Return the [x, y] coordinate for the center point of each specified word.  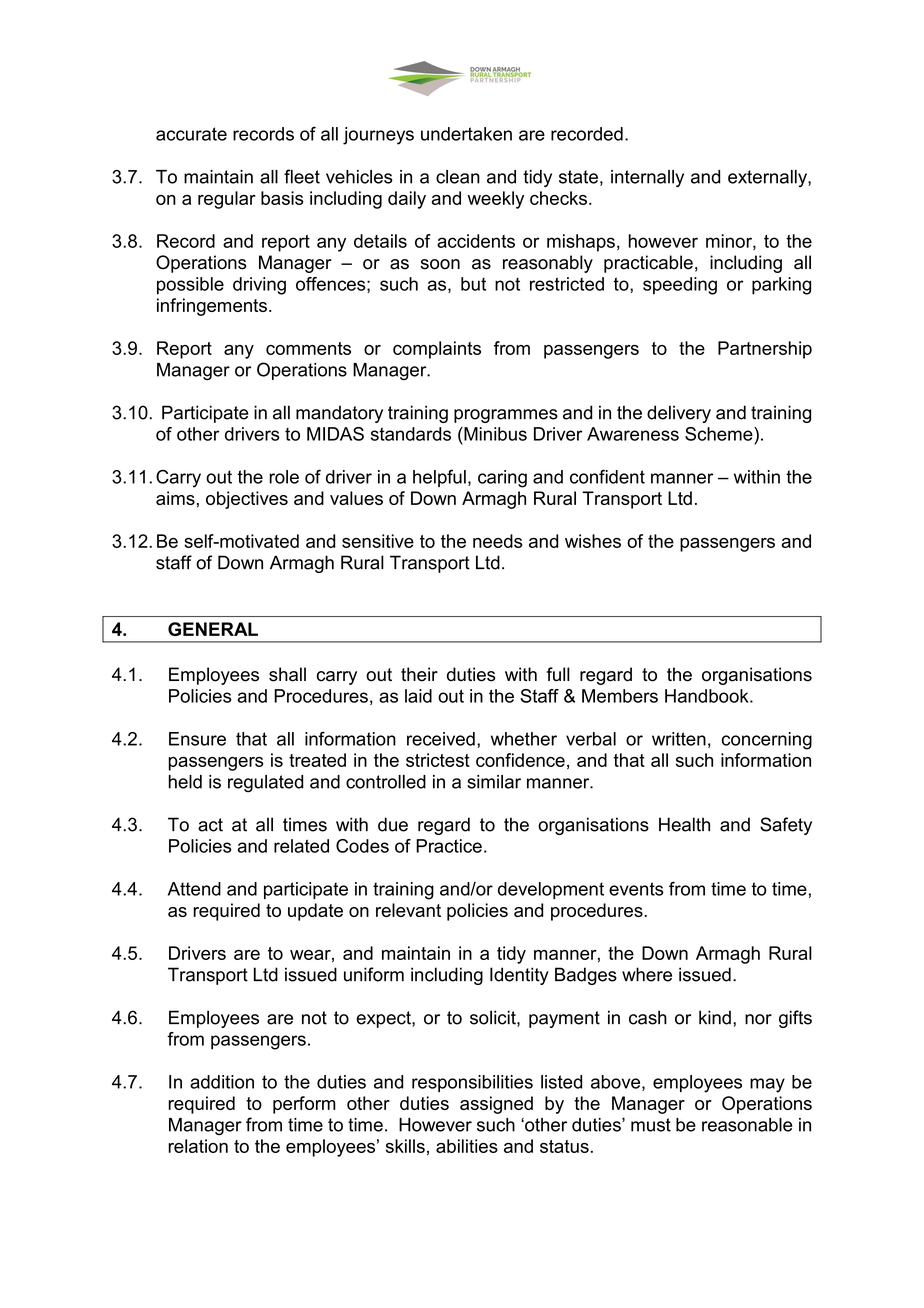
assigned [496, 1105]
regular [227, 200]
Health [684, 824]
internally [647, 178]
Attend [194, 889]
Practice [449, 846]
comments [308, 348]
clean [458, 177]
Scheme [720, 434]
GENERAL [213, 629]
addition [222, 1082]
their [419, 674]
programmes [506, 416]
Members [620, 696]
